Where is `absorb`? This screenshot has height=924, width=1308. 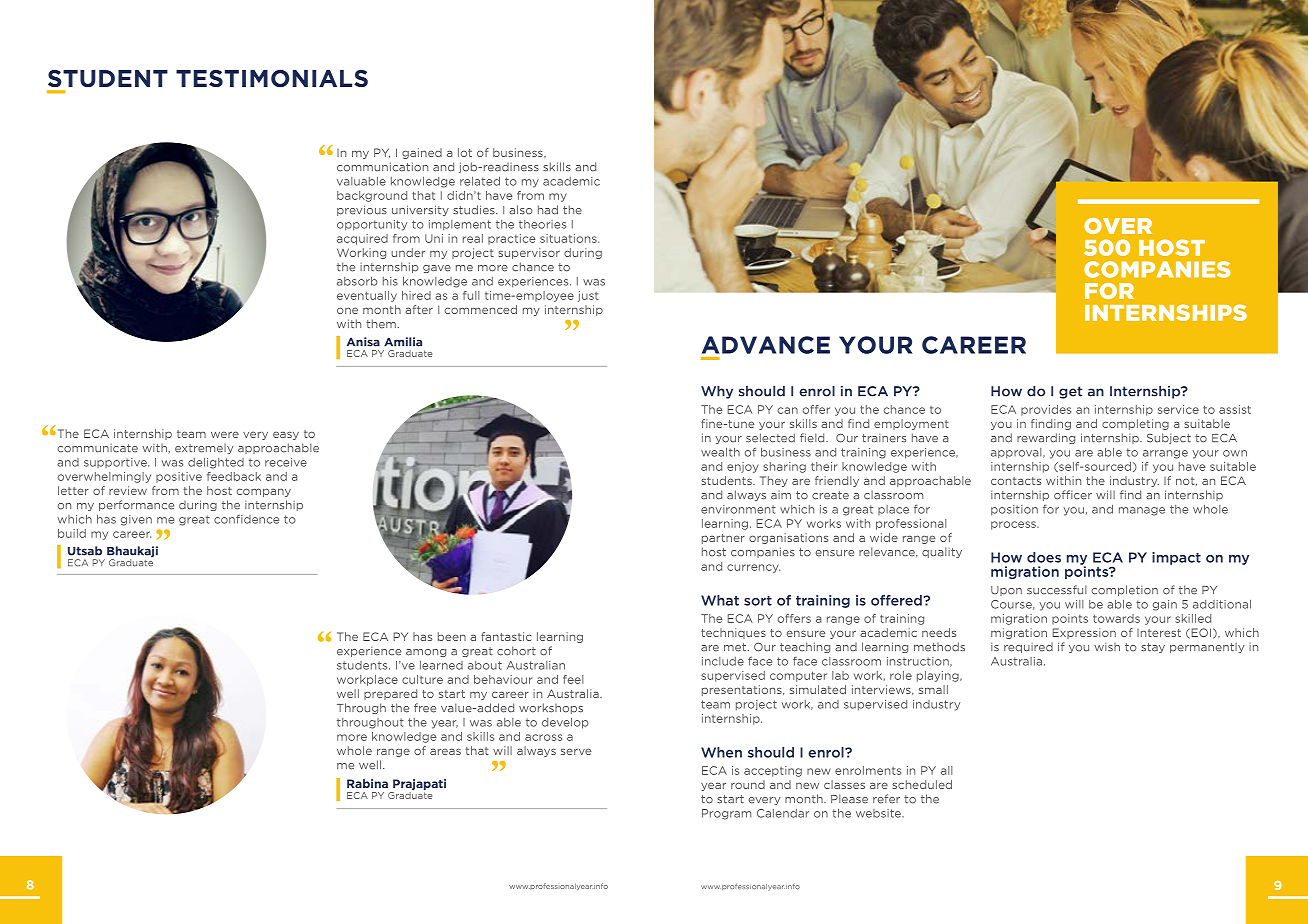
absorb is located at coordinates (357, 281).
